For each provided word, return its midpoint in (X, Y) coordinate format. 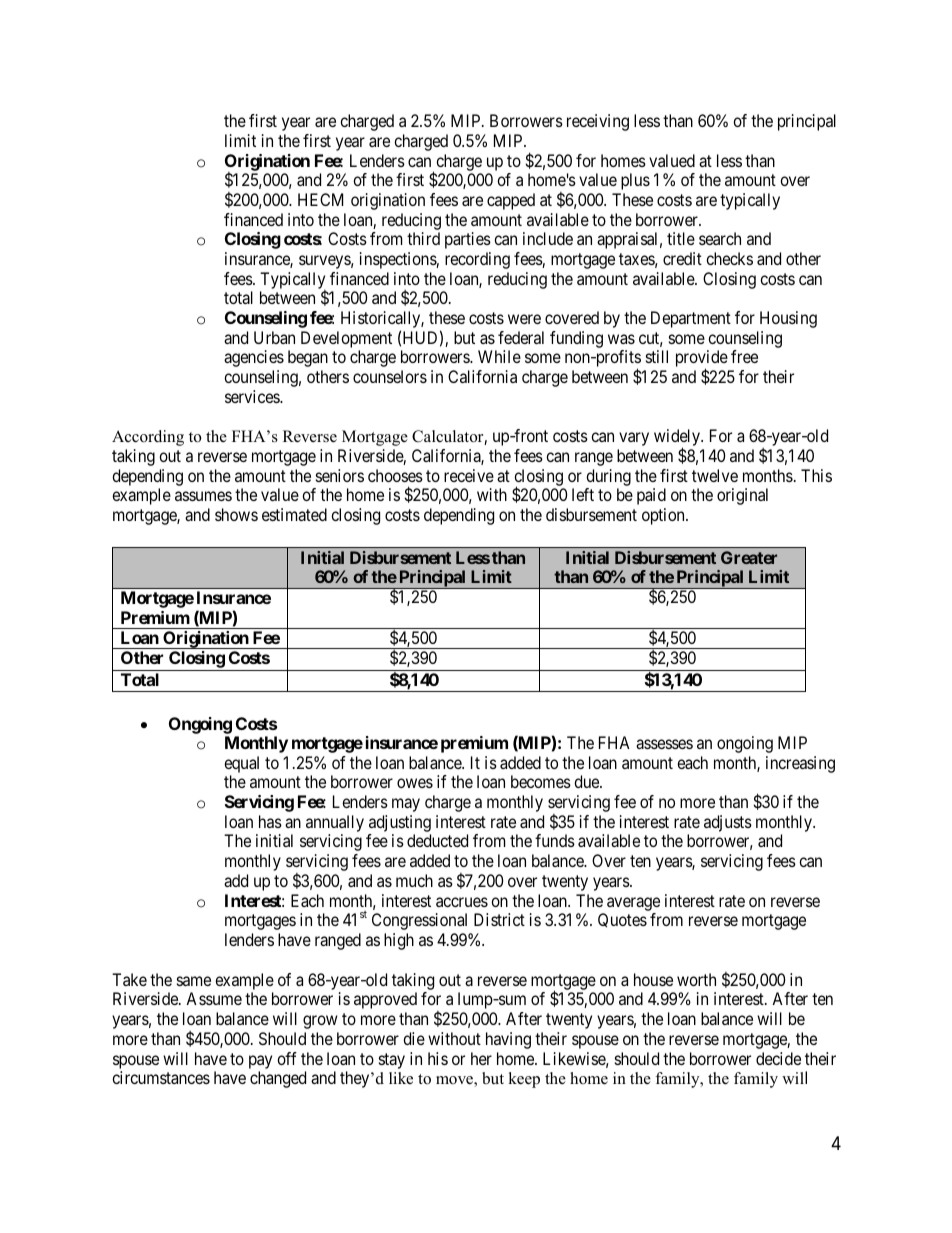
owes (415, 783)
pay (260, 1062)
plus (635, 181)
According (148, 438)
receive (469, 475)
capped (511, 201)
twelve (715, 475)
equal (241, 764)
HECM (320, 199)
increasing (800, 764)
